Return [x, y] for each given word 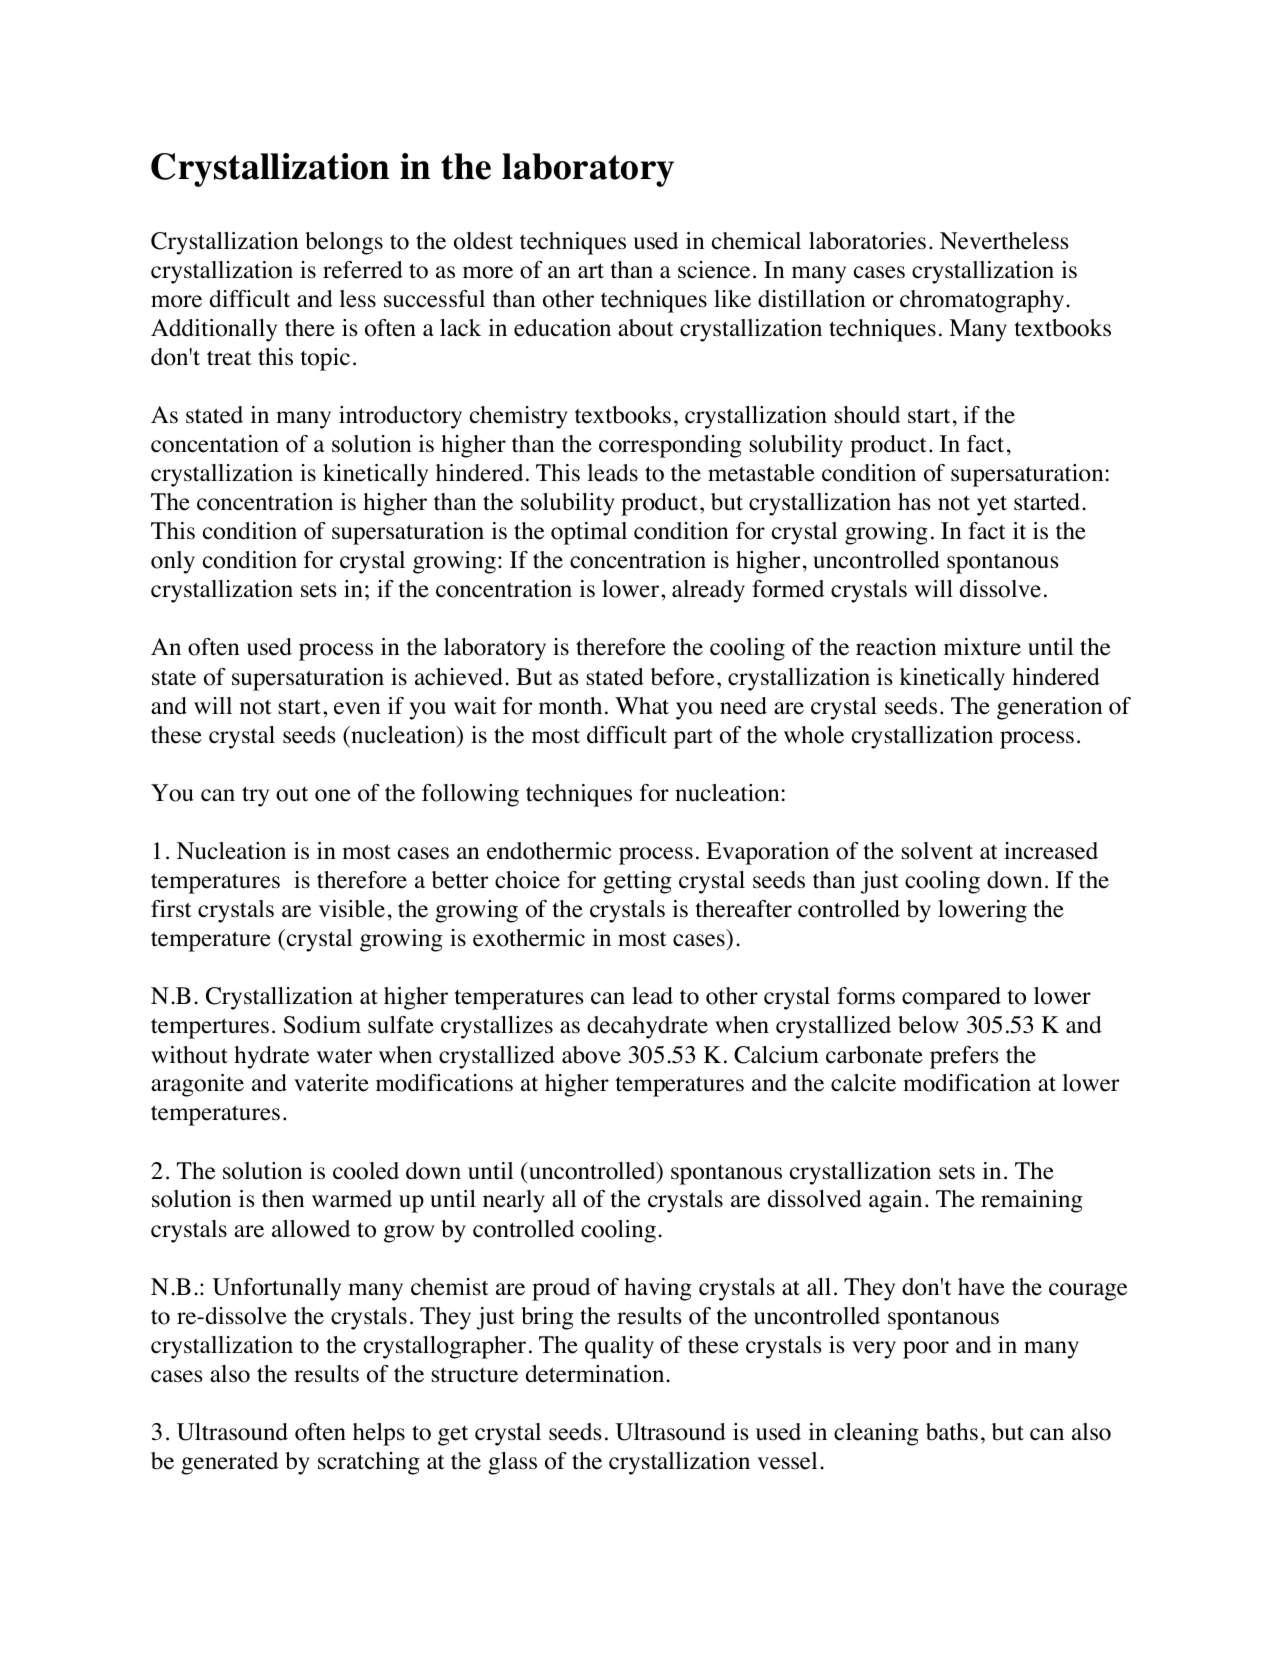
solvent [937, 851]
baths [952, 1432]
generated [229, 1463]
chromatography [982, 301]
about [646, 328]
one [333, 795]
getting [637, 882]
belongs [344, 243]
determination [595, 1374]
